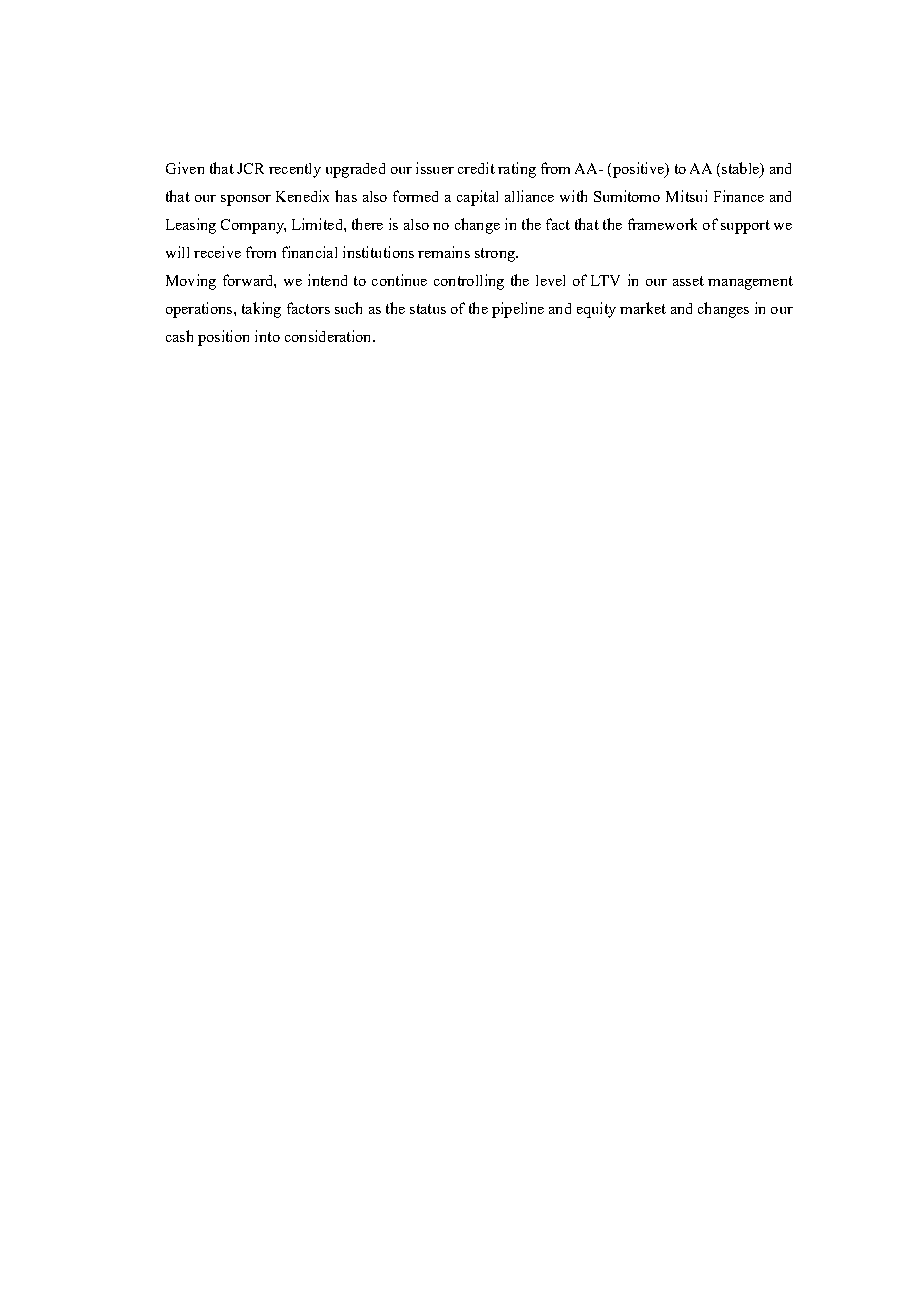  What do you see at coordinates (191, 226) in the page?
I see `Leasing` at bounding box center [191, 226].
